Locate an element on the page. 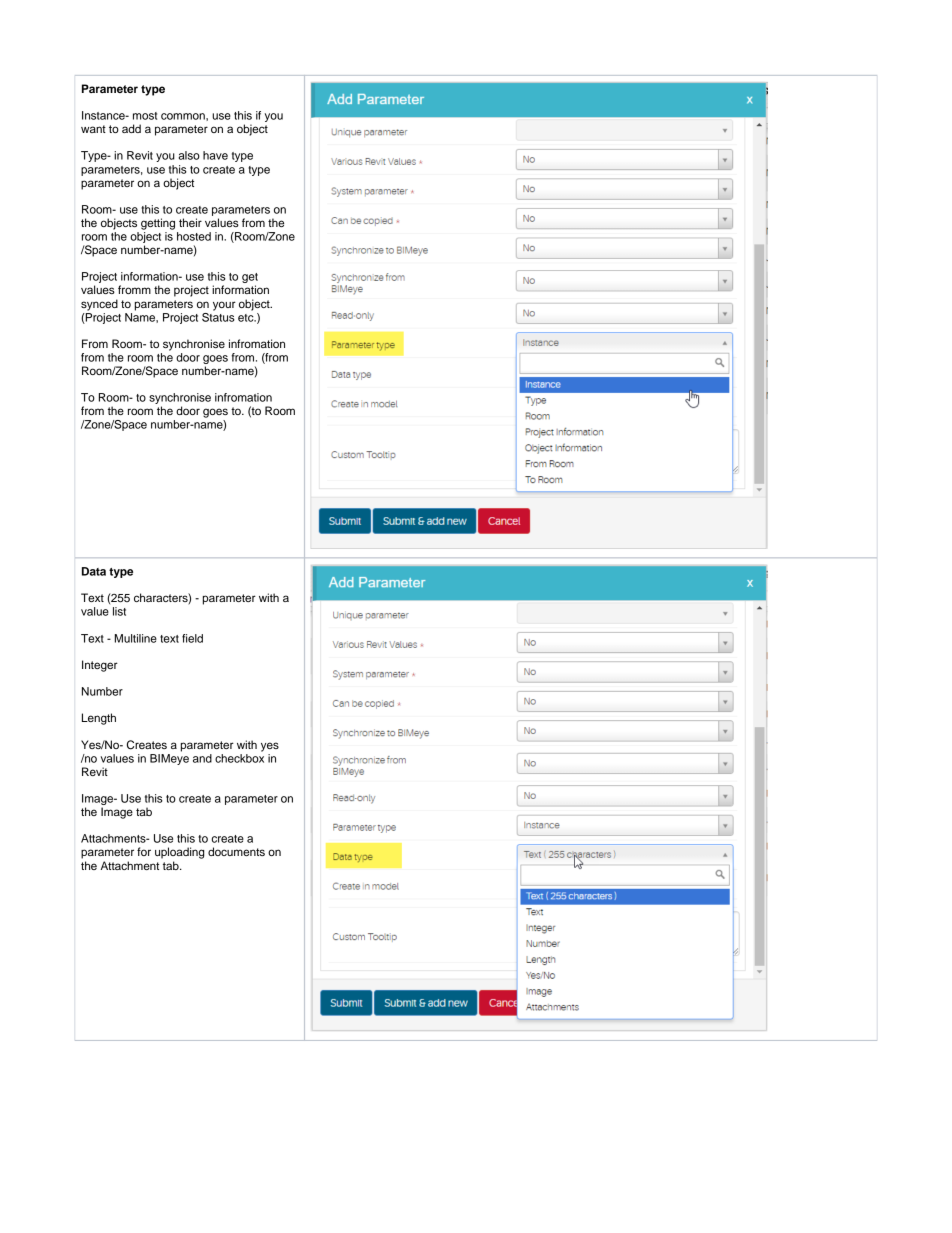 The width and height of the image is (952, 1233). Integer is located at coordinates (100, 666).
